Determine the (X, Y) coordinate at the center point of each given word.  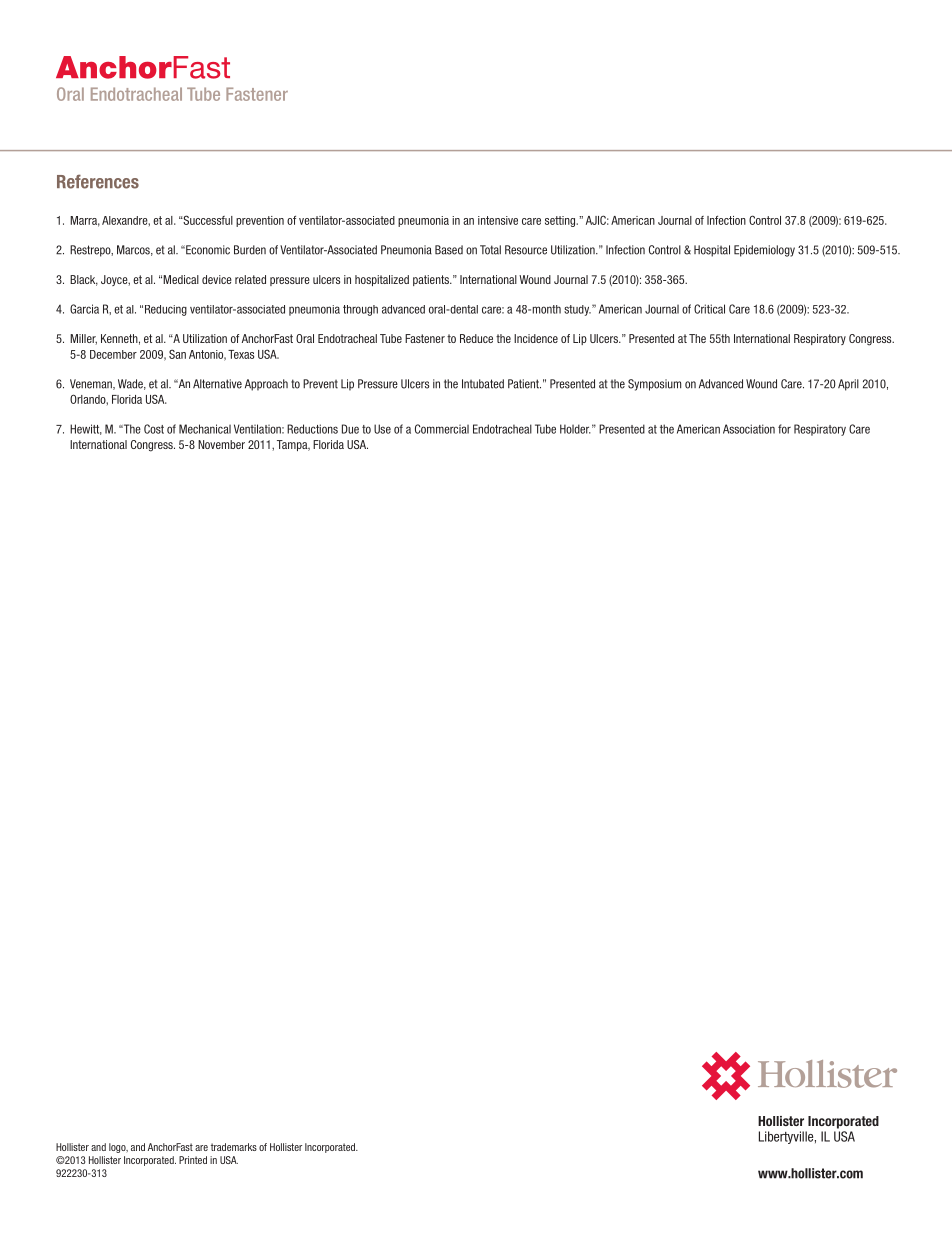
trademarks (234, 1147)
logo (118, 1148)
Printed (193, 1160)
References (98, 181)
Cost (154, 429)
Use (382, 429)
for (784, 429)
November (221, 444)
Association (749, 429)
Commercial (442, 429)
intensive (498, 220)
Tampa (293, 445)
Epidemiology (764, 251)
